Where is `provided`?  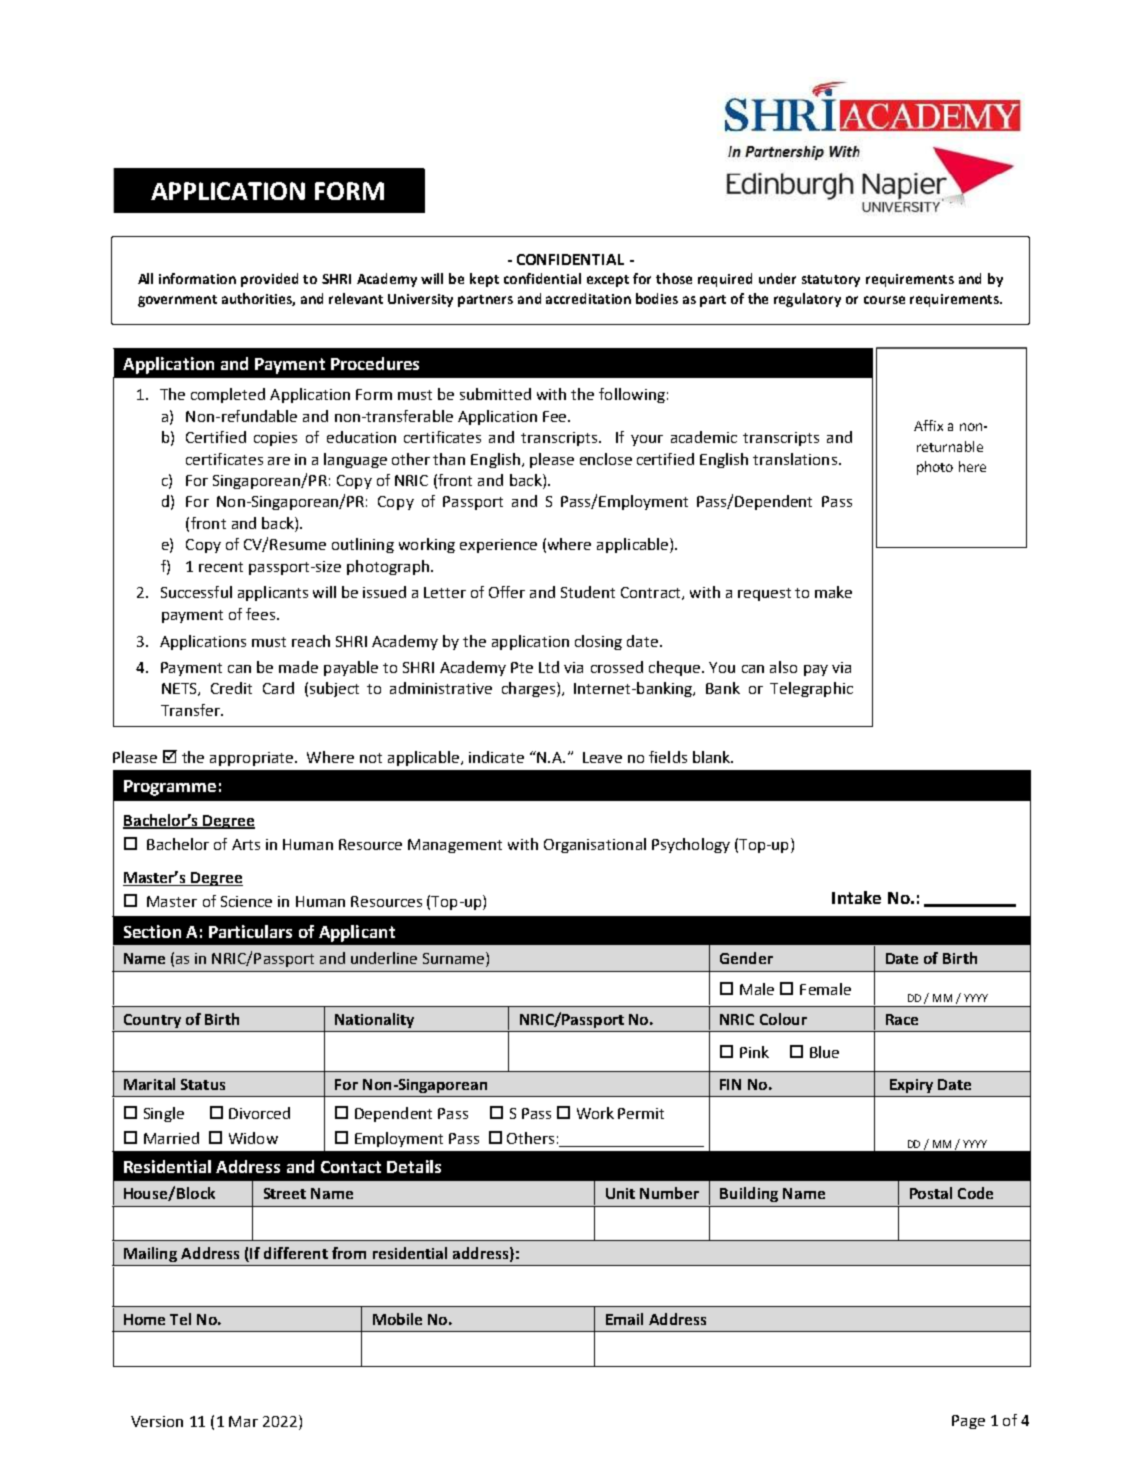 provided is located at coordinates (269, 280).
